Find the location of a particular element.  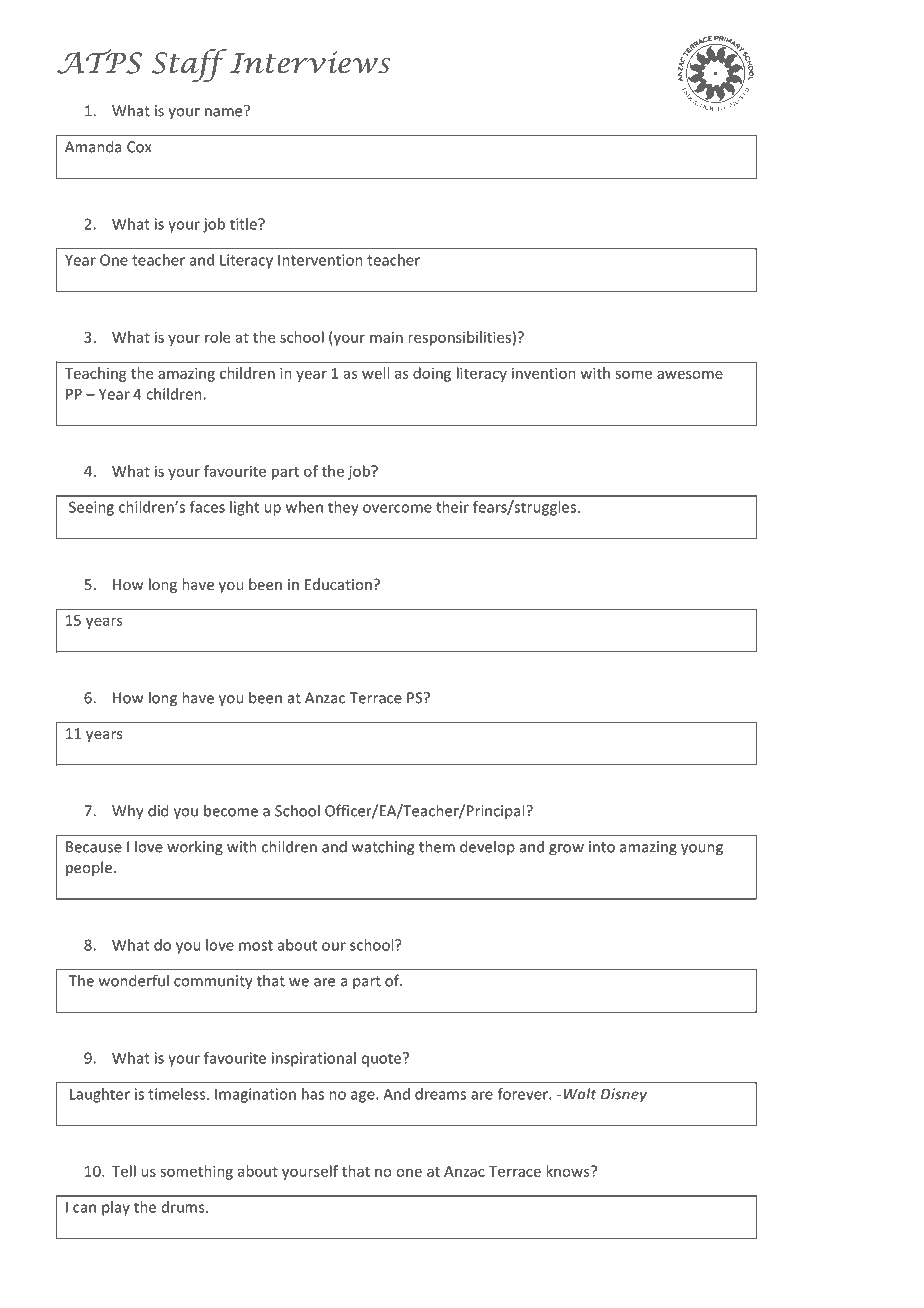

their is located at coordinates (452, 507).
